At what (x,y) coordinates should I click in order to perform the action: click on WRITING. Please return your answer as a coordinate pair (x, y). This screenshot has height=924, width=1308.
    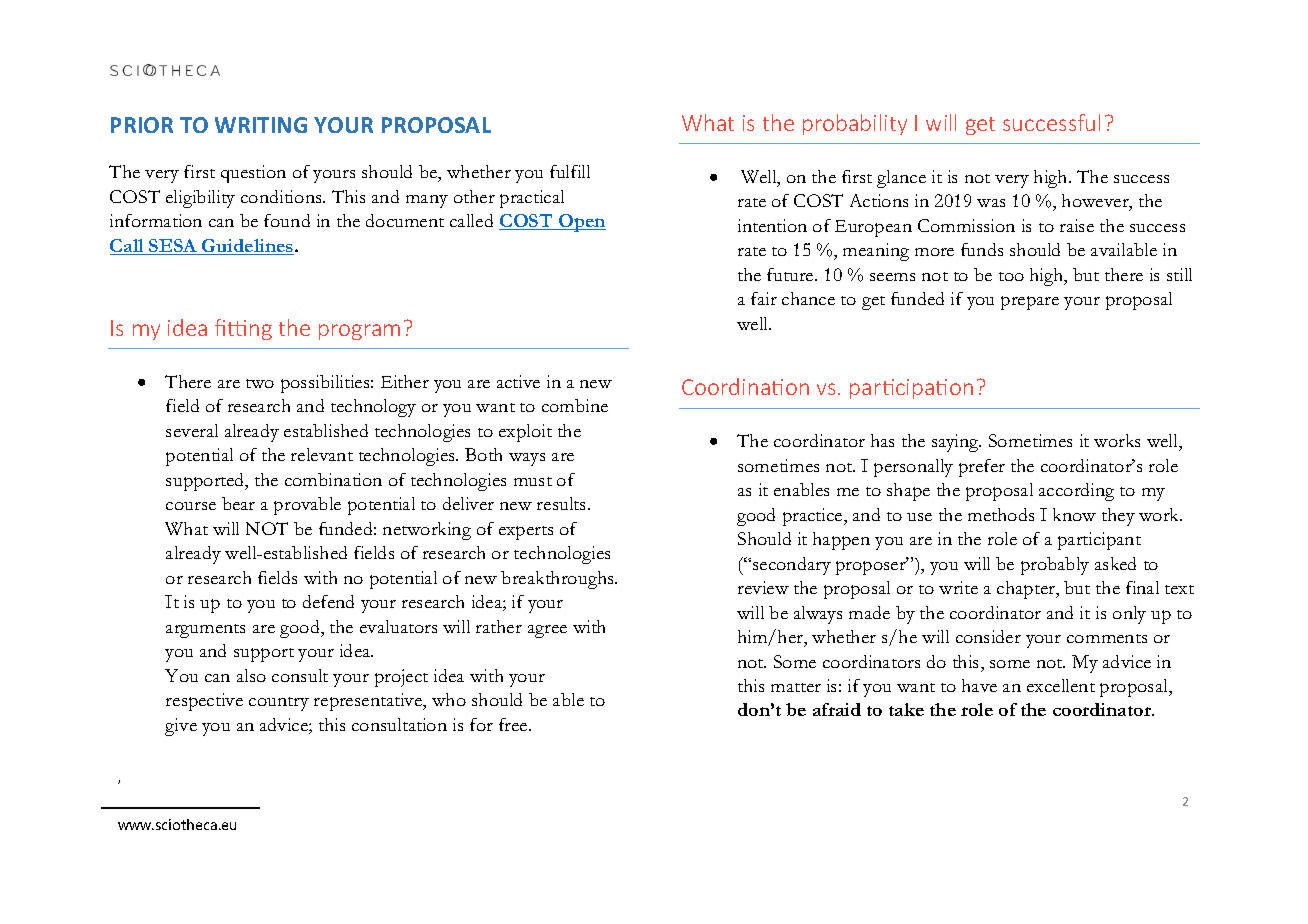
    Looking at the image, I should click on (261, 125).
